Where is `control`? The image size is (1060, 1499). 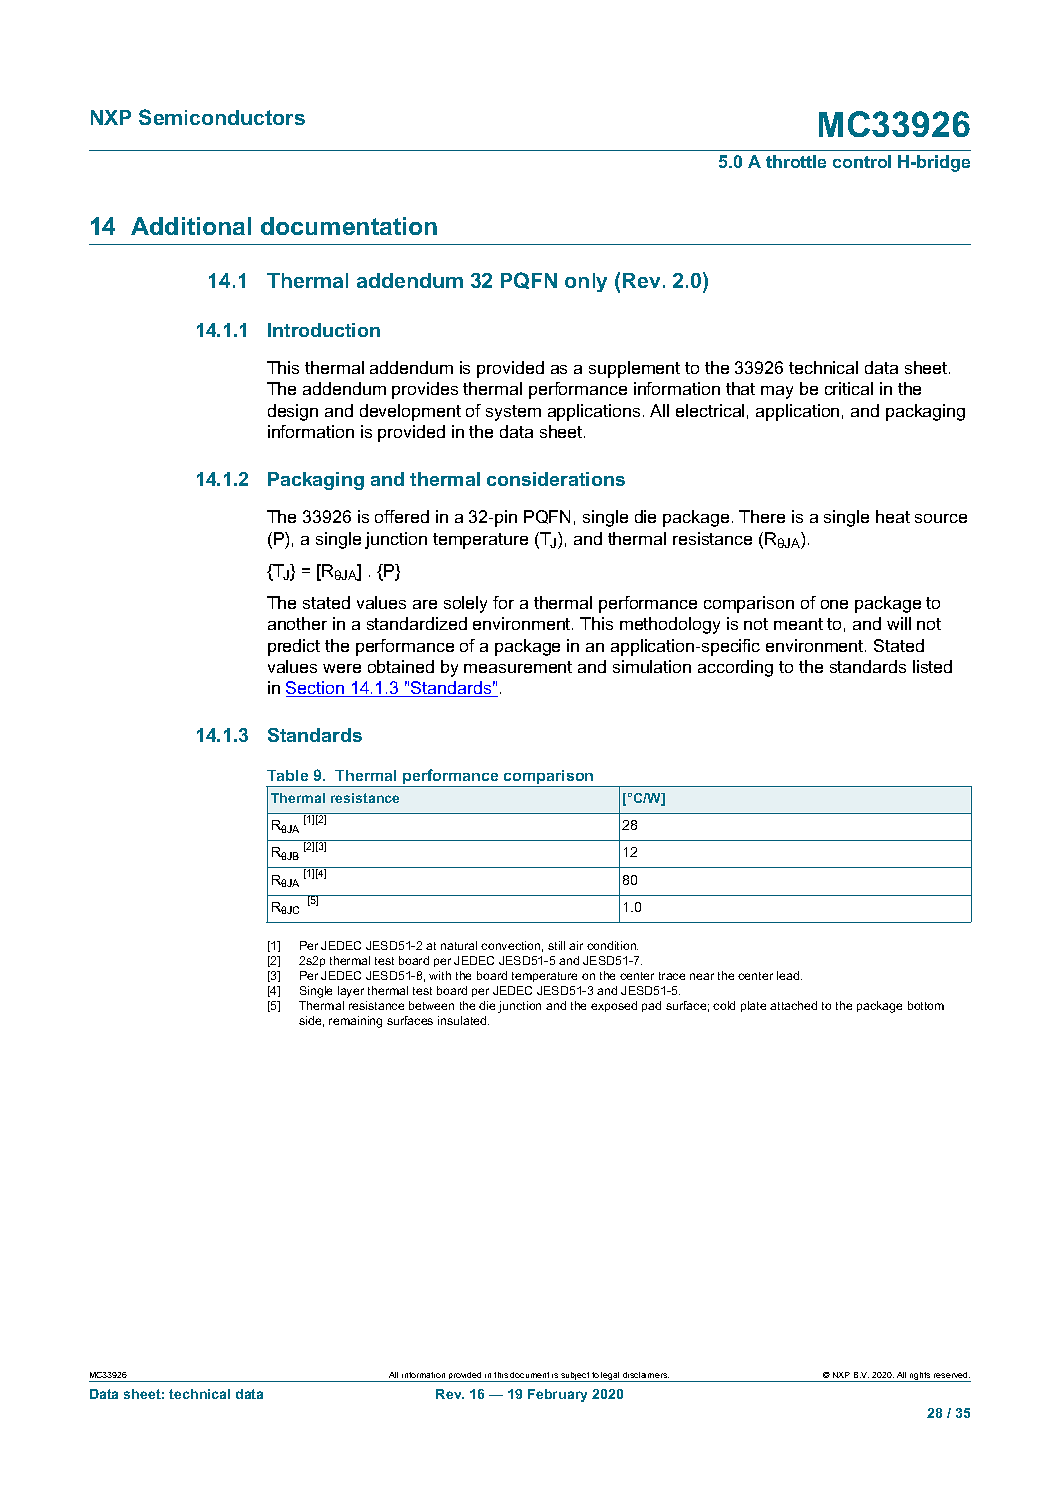 control is located at coordinates (862, 161).
